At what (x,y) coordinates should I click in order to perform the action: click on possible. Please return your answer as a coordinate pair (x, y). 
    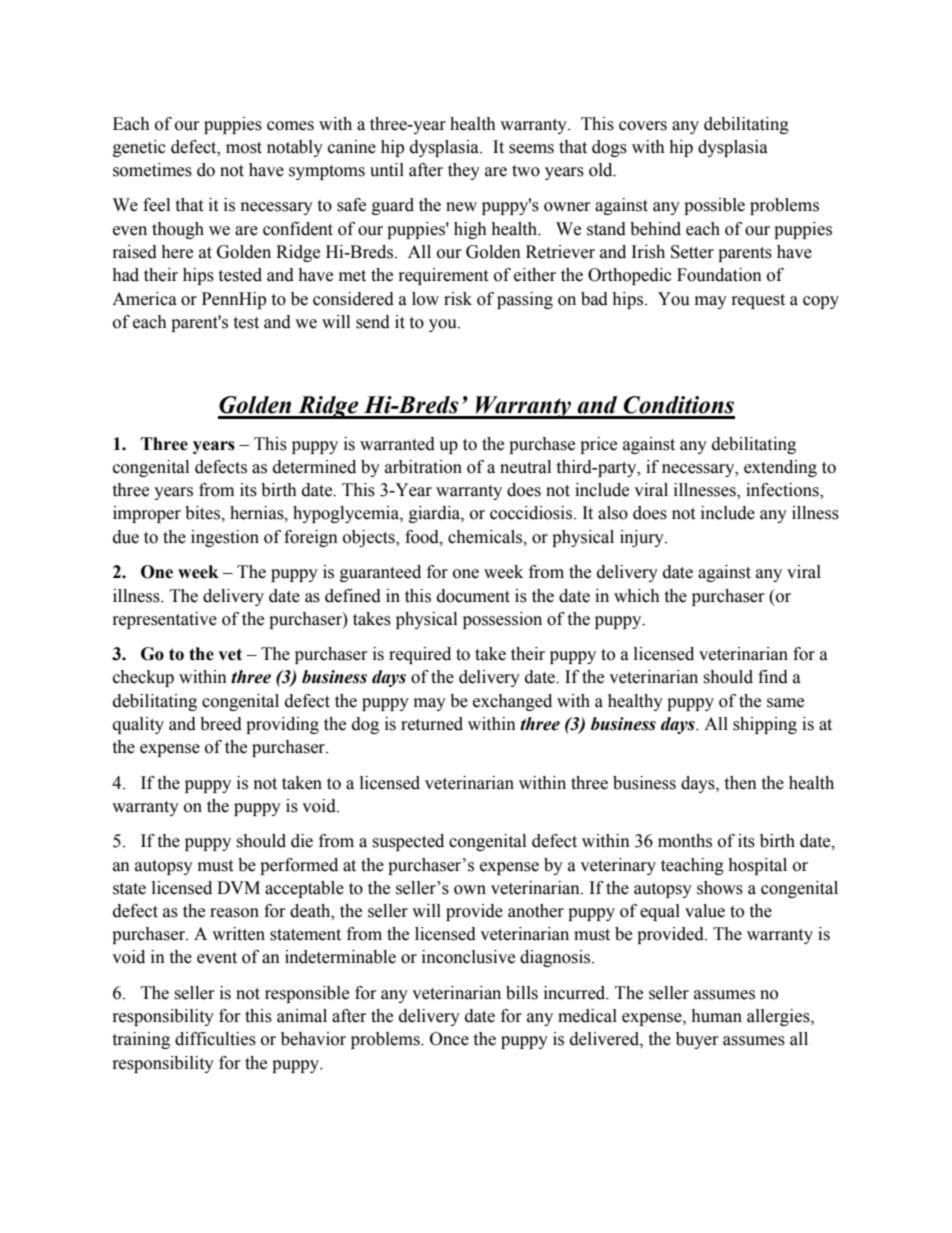
    Looking at the image, I should click on (714, 206).
